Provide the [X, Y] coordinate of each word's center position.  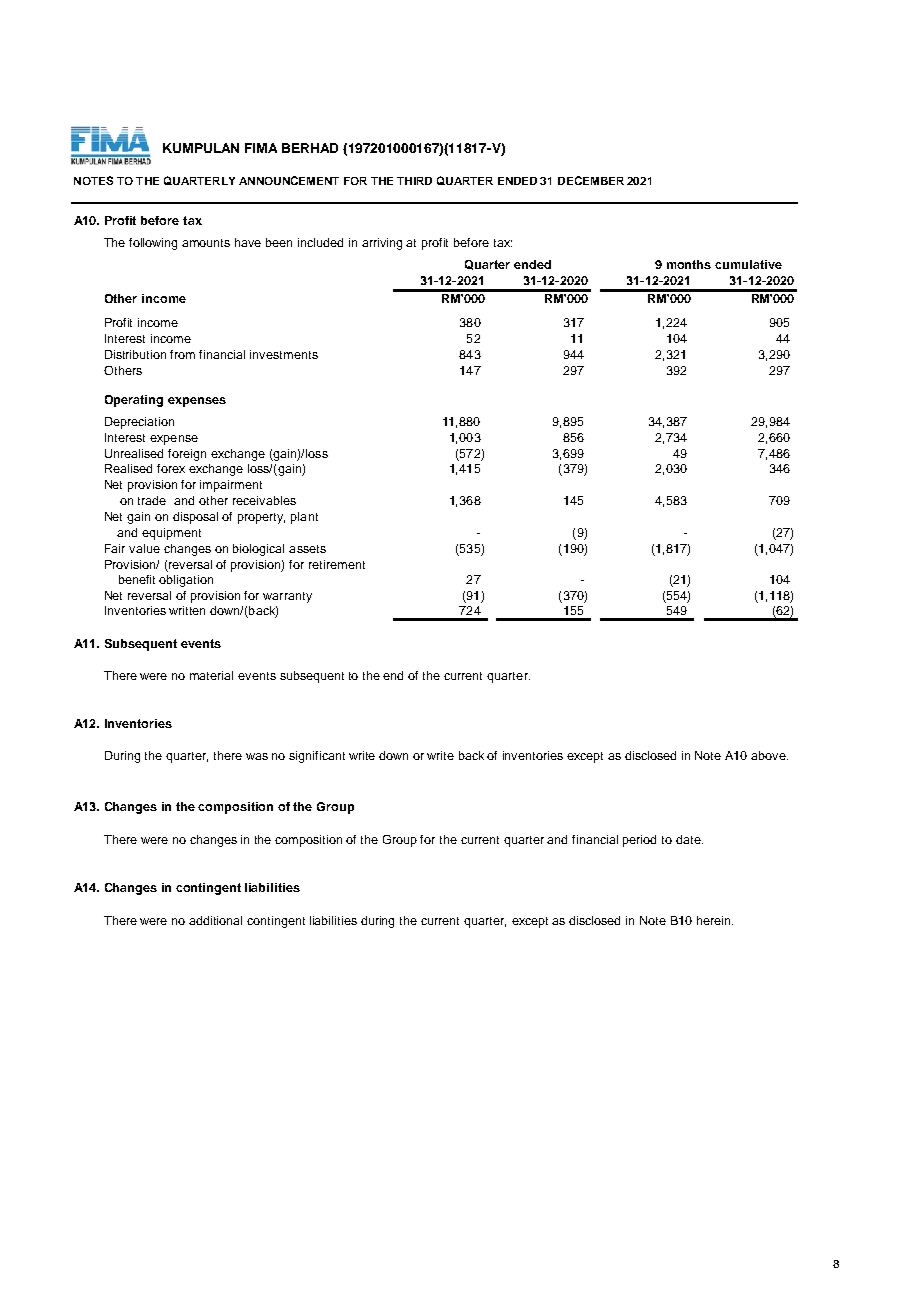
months [689, 264]
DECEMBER [591, 180]
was [257, 756]
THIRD [414, 181]
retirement [337, 564]
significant [317, 757]
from [182, 354]
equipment [171, 534]
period [639, 841]
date [689, 839]
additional [215, 920]
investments [284, 354]
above [769, 755]
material [211, 675]
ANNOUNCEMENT [289, 180]
